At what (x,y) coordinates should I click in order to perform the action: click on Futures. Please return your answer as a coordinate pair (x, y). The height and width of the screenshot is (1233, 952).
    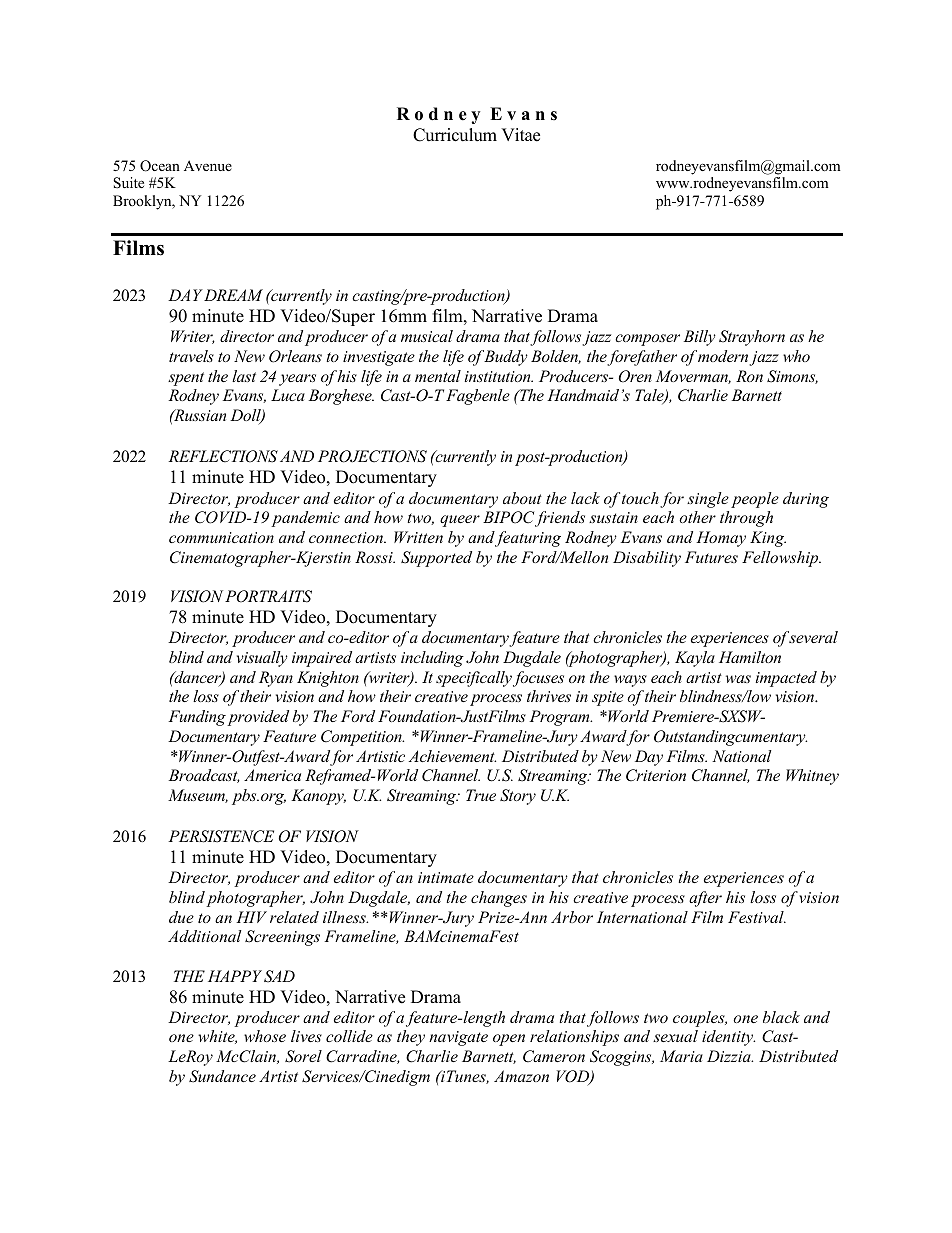
    Looking at the image, I should click on (711, 557).
